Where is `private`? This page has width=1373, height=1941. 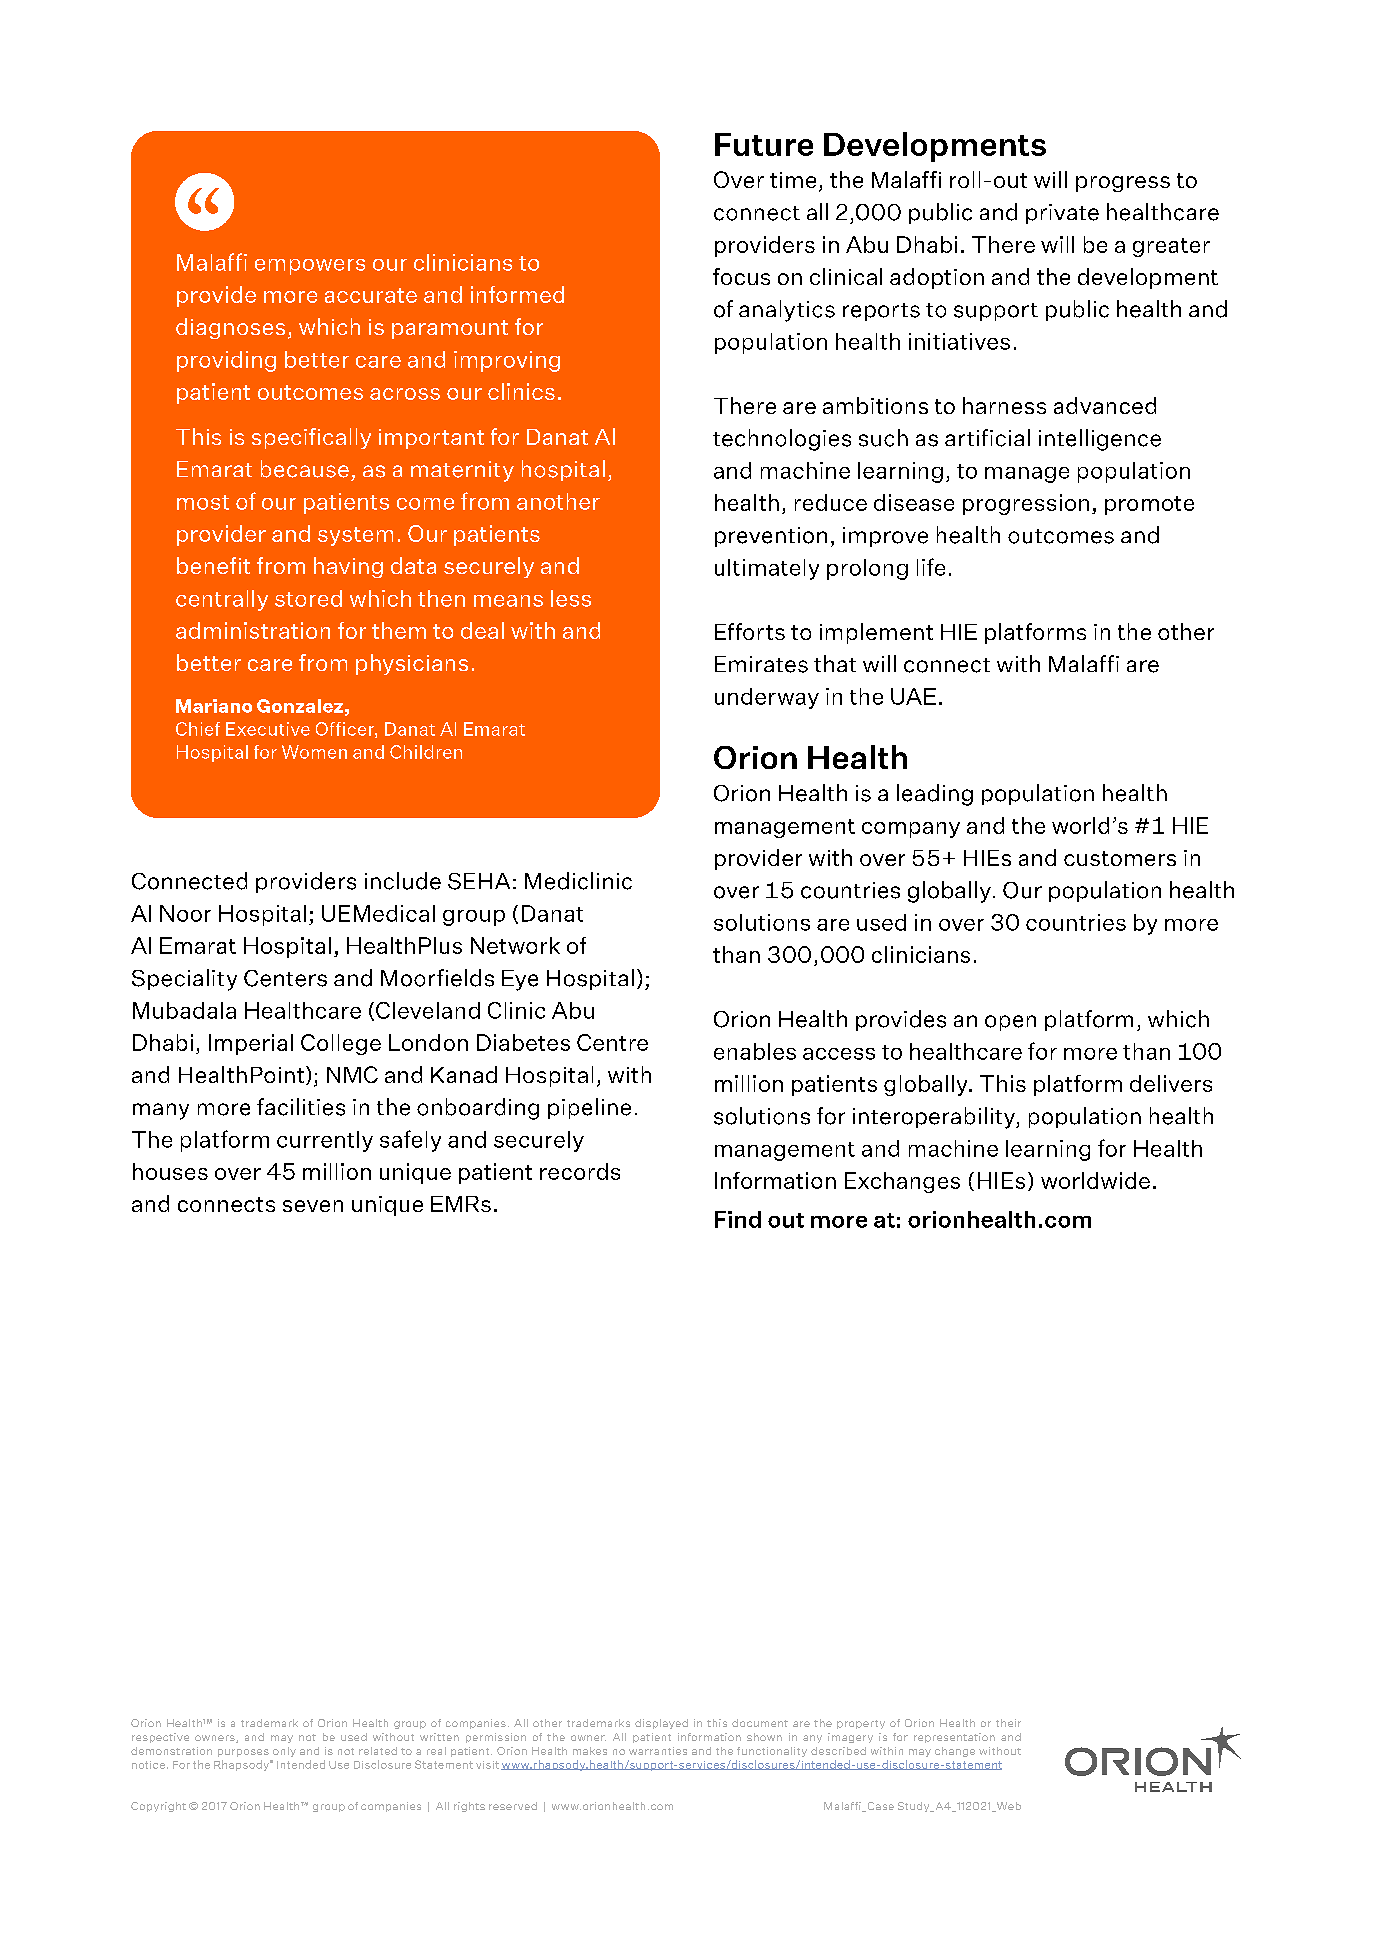
private is located at coordinates (1062, 214).
